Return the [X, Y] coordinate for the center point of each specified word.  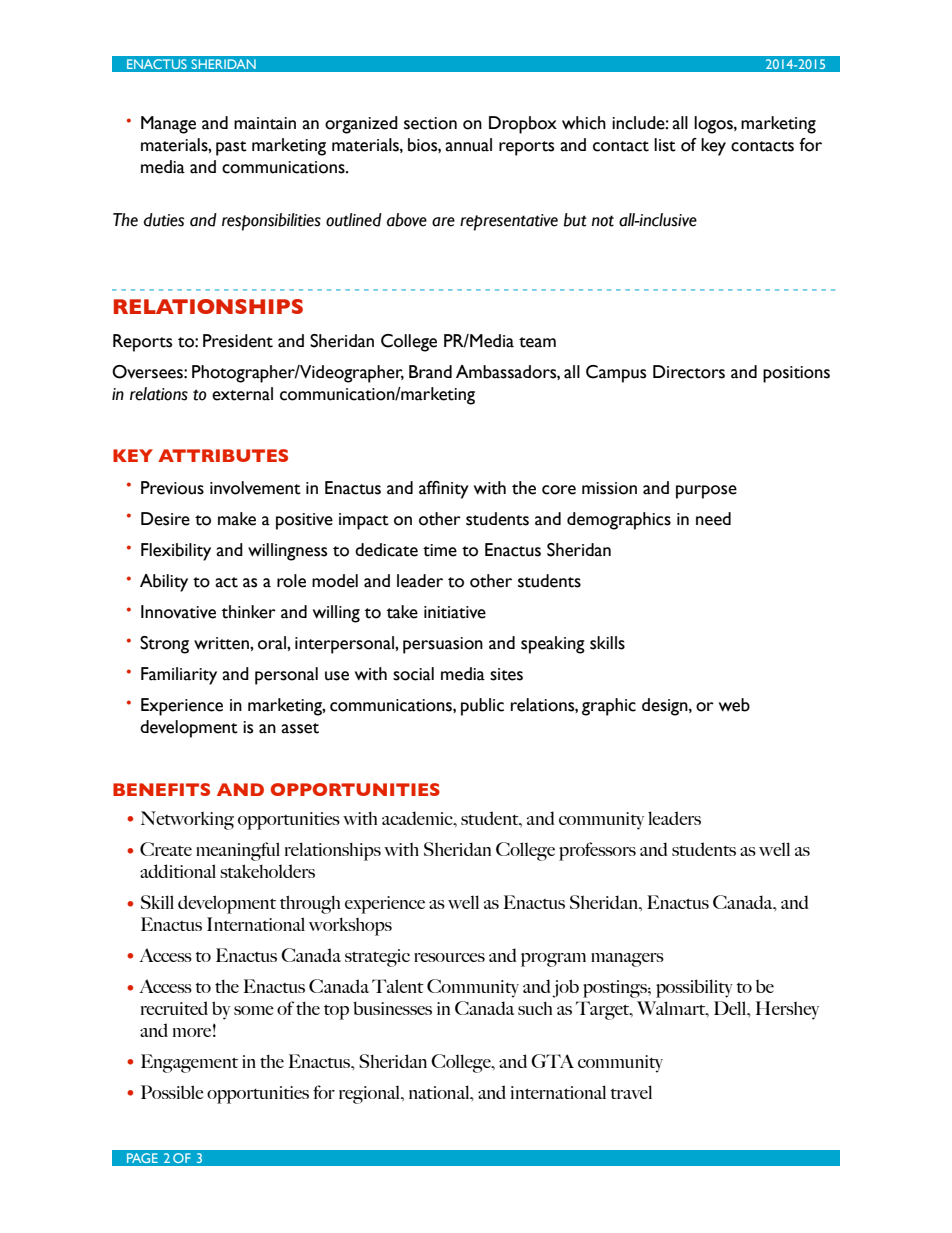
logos [714, 125]
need [713, 519]
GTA [552, 1061]
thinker [249, 612]
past [231, 148]
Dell [731, 1008]
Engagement [189, 1063]
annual [468, 145]
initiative [455, 612]
